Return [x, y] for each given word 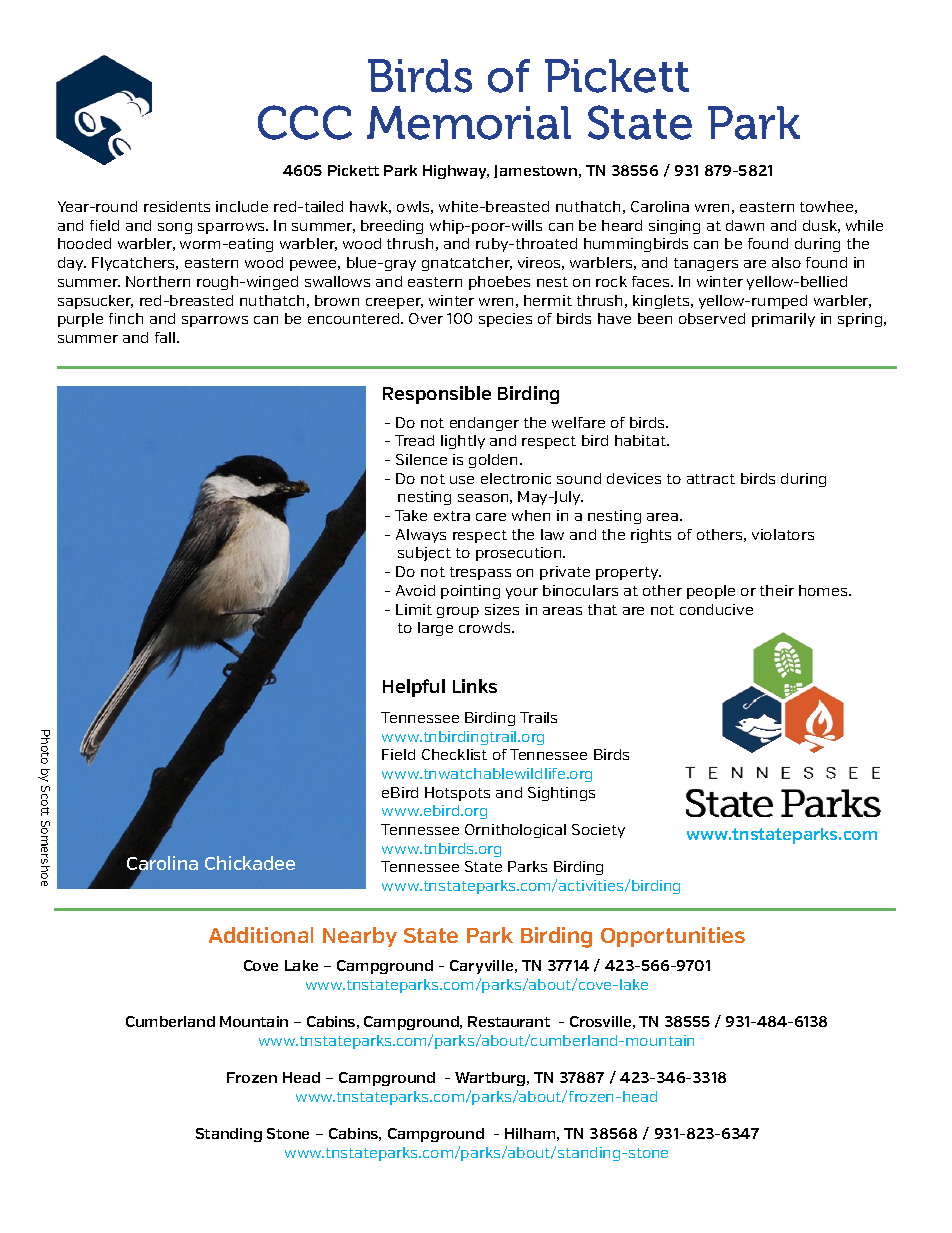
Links [475, 686]
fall [166, 337]
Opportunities [673, 937]
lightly [463, 442]
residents [177, 206]
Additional [261, 935]
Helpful [414, 688]
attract [711, 479]
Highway [456, 172]
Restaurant [509, 1021]
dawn [745, 225]
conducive [716, 609]
